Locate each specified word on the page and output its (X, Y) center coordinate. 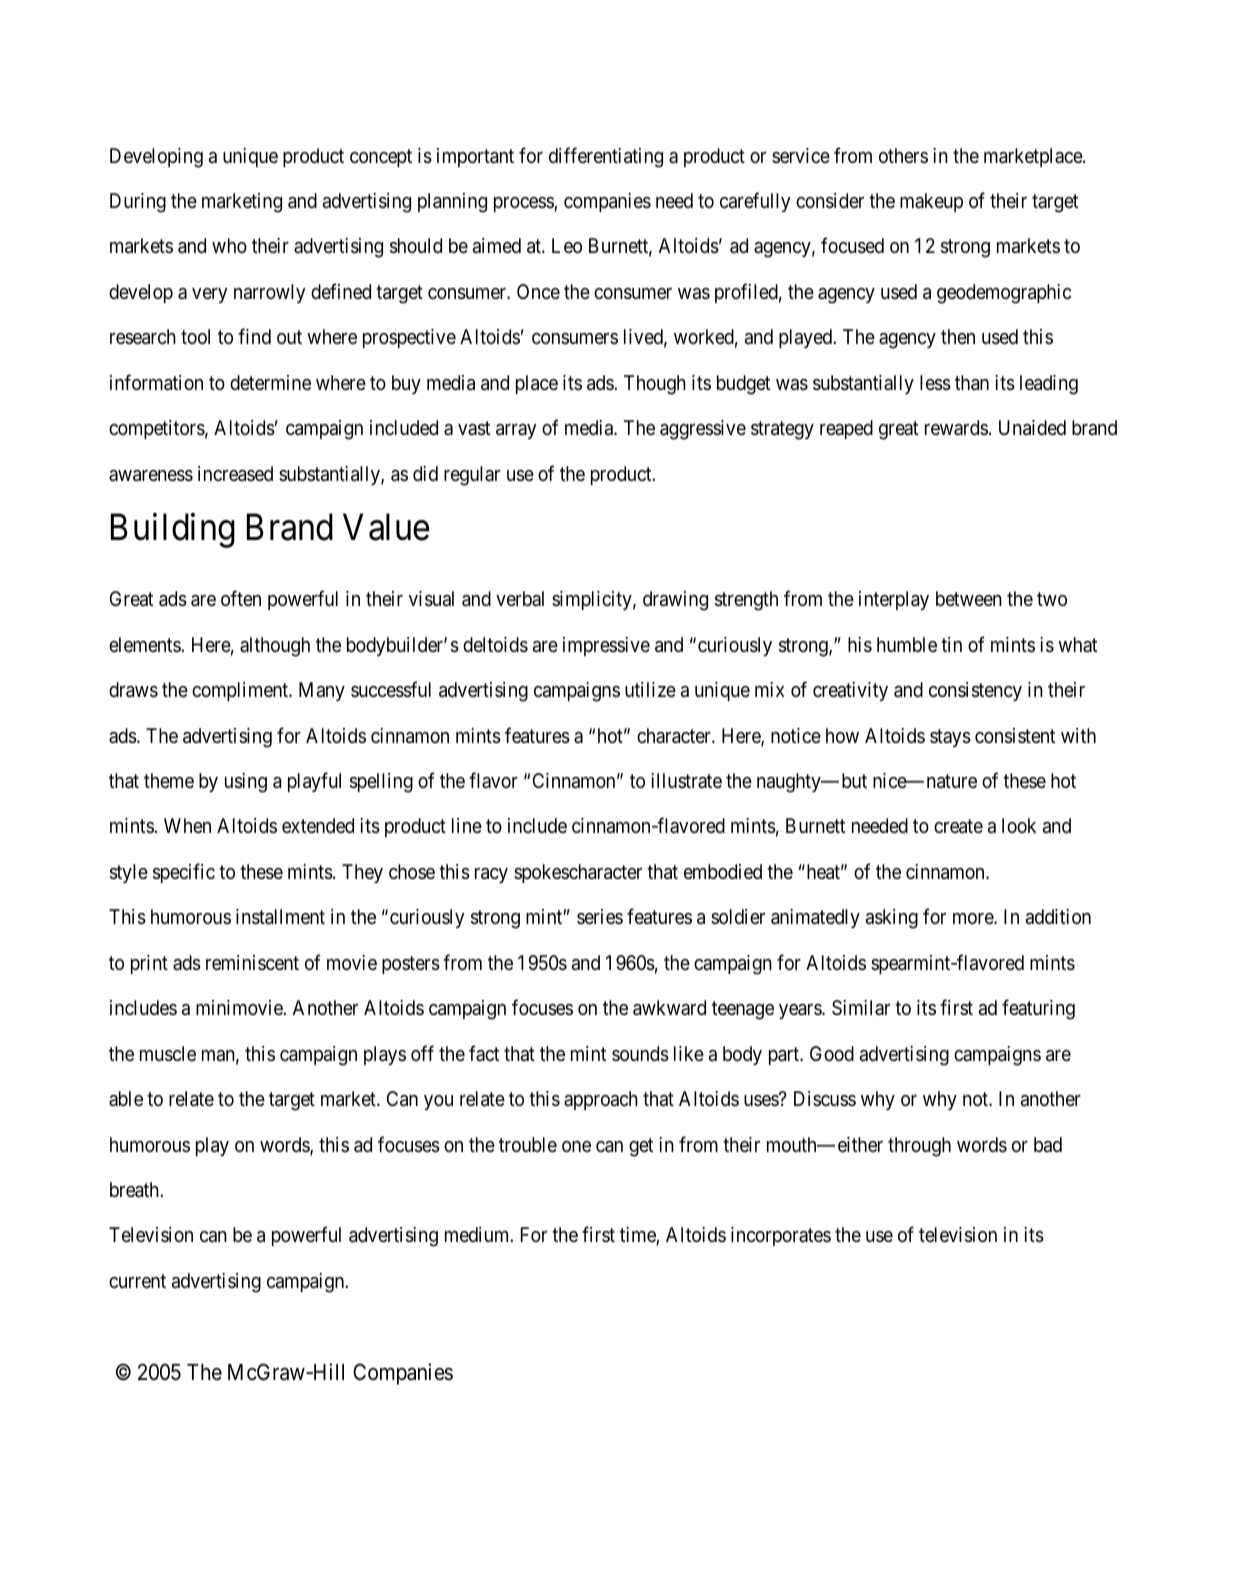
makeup (931, 202)
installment (280, 917)
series (600, 916)
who (229, 245)
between (969, 598)
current (137, 1281)
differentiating (606, 157)
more (974, 918)
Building (173, 531)
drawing (675, 601)
